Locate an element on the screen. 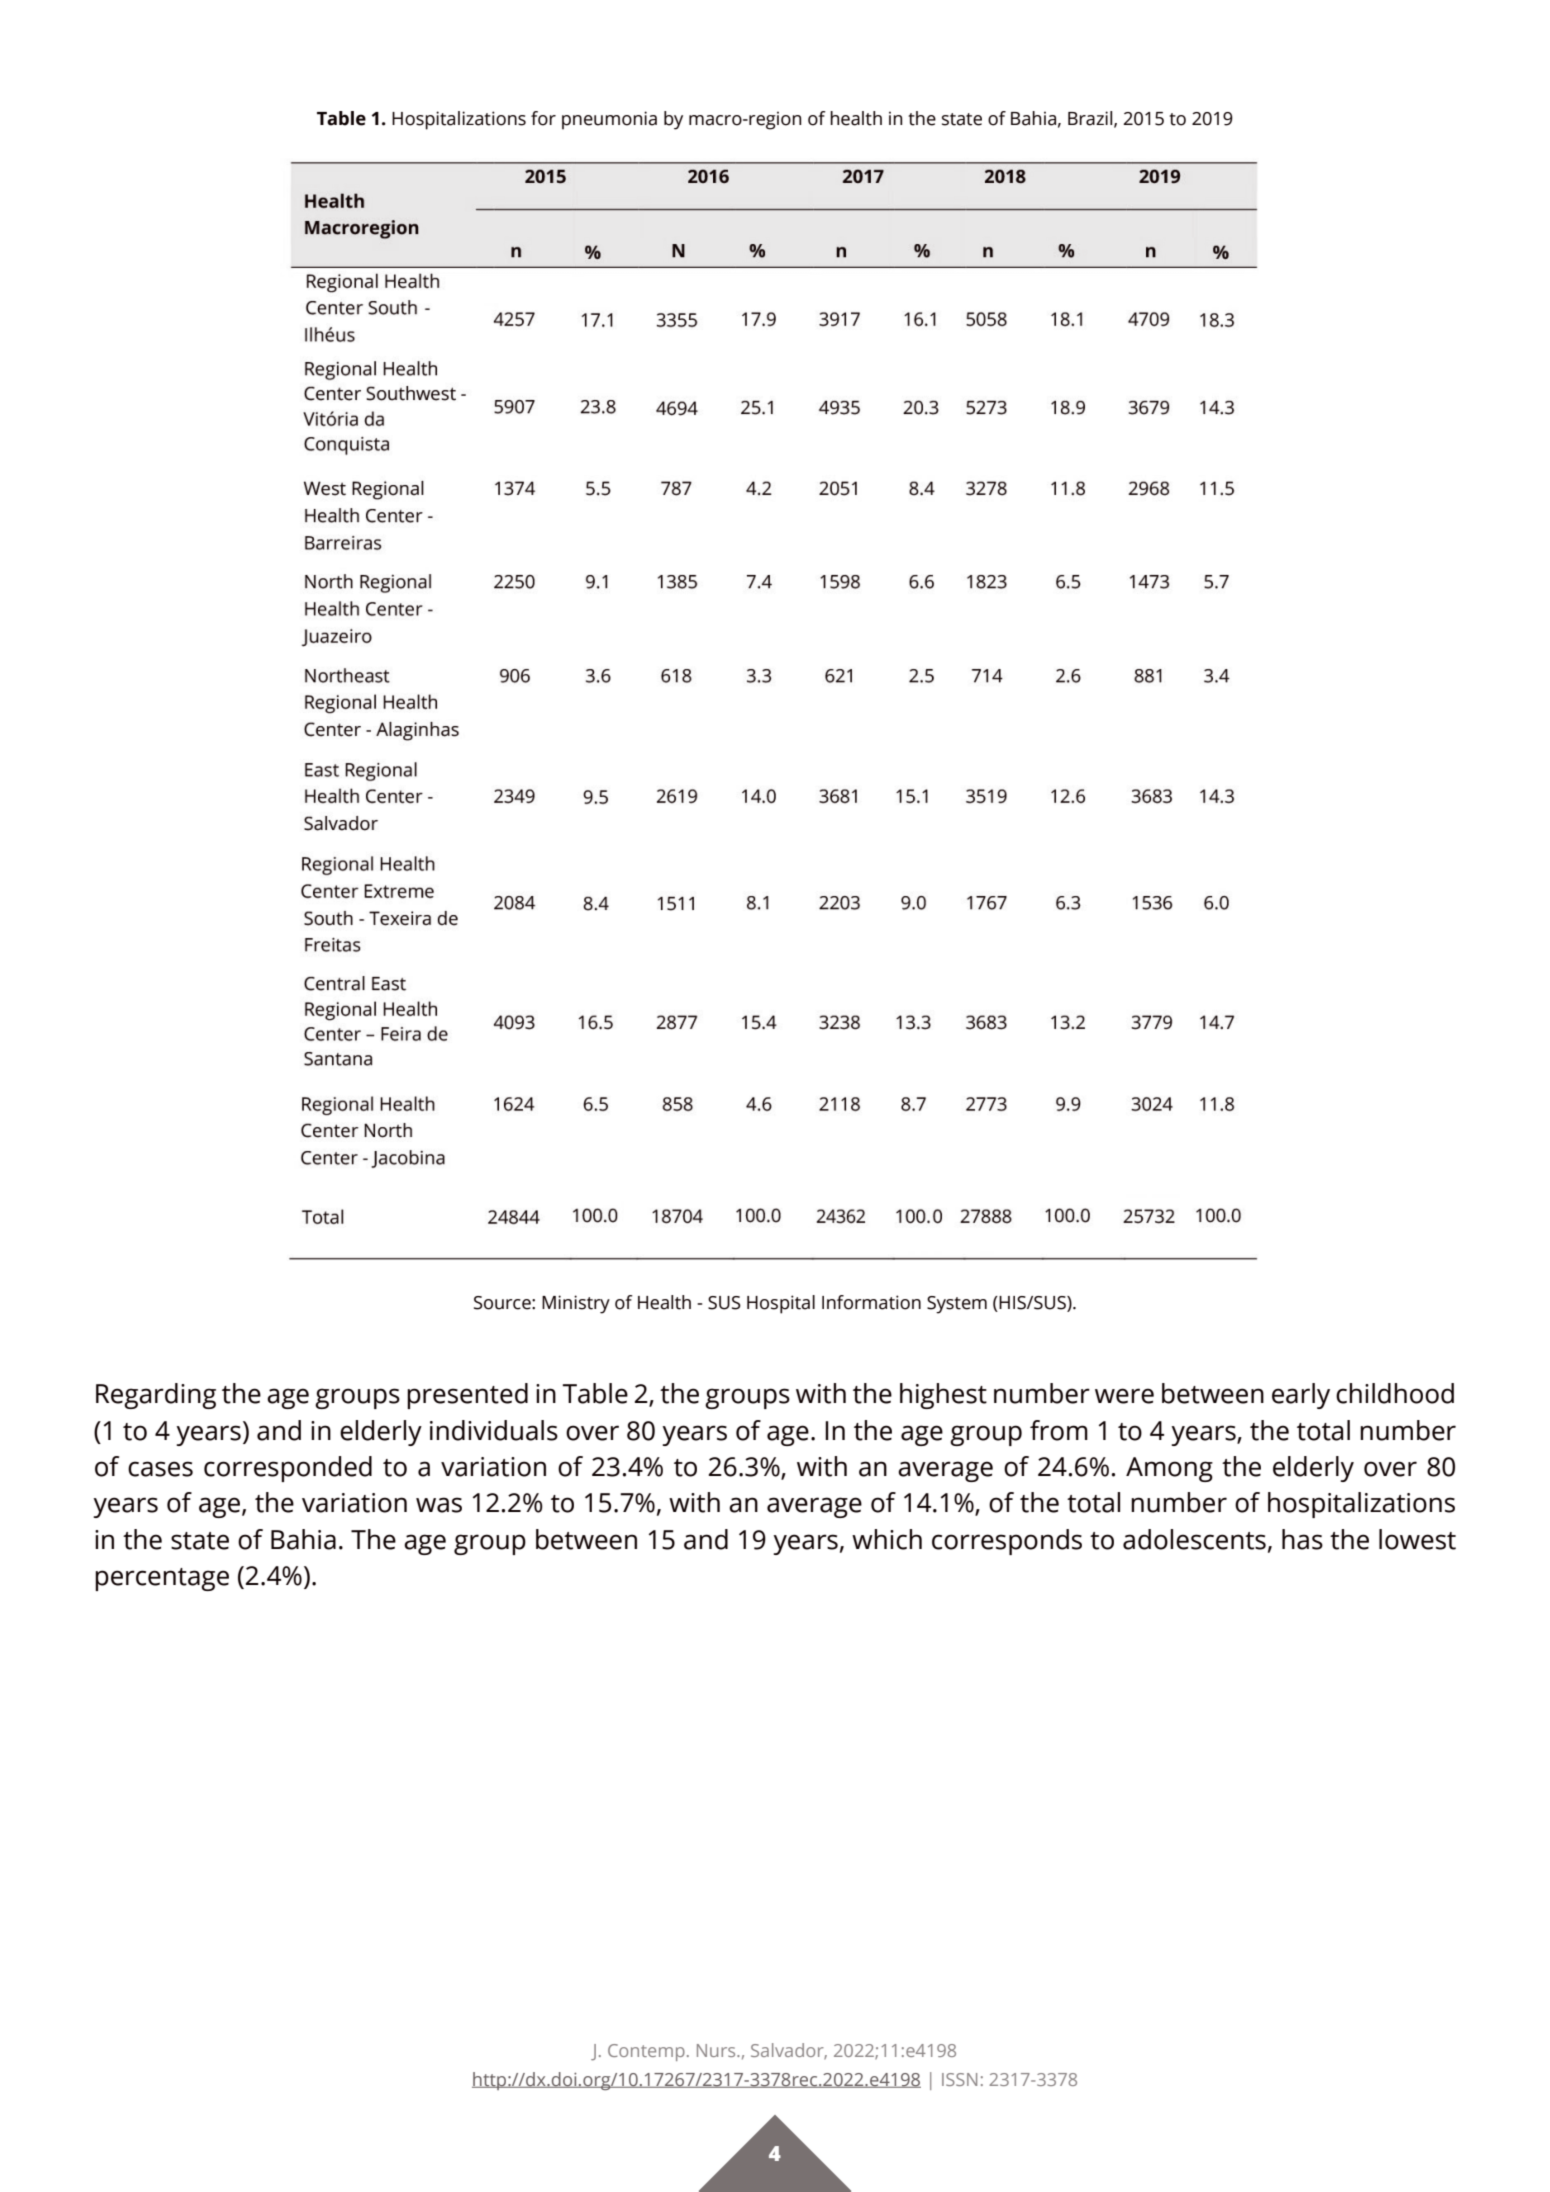 This screenshot has width=1550, height=2192. percentage is located at coordinates (162, 1579).
